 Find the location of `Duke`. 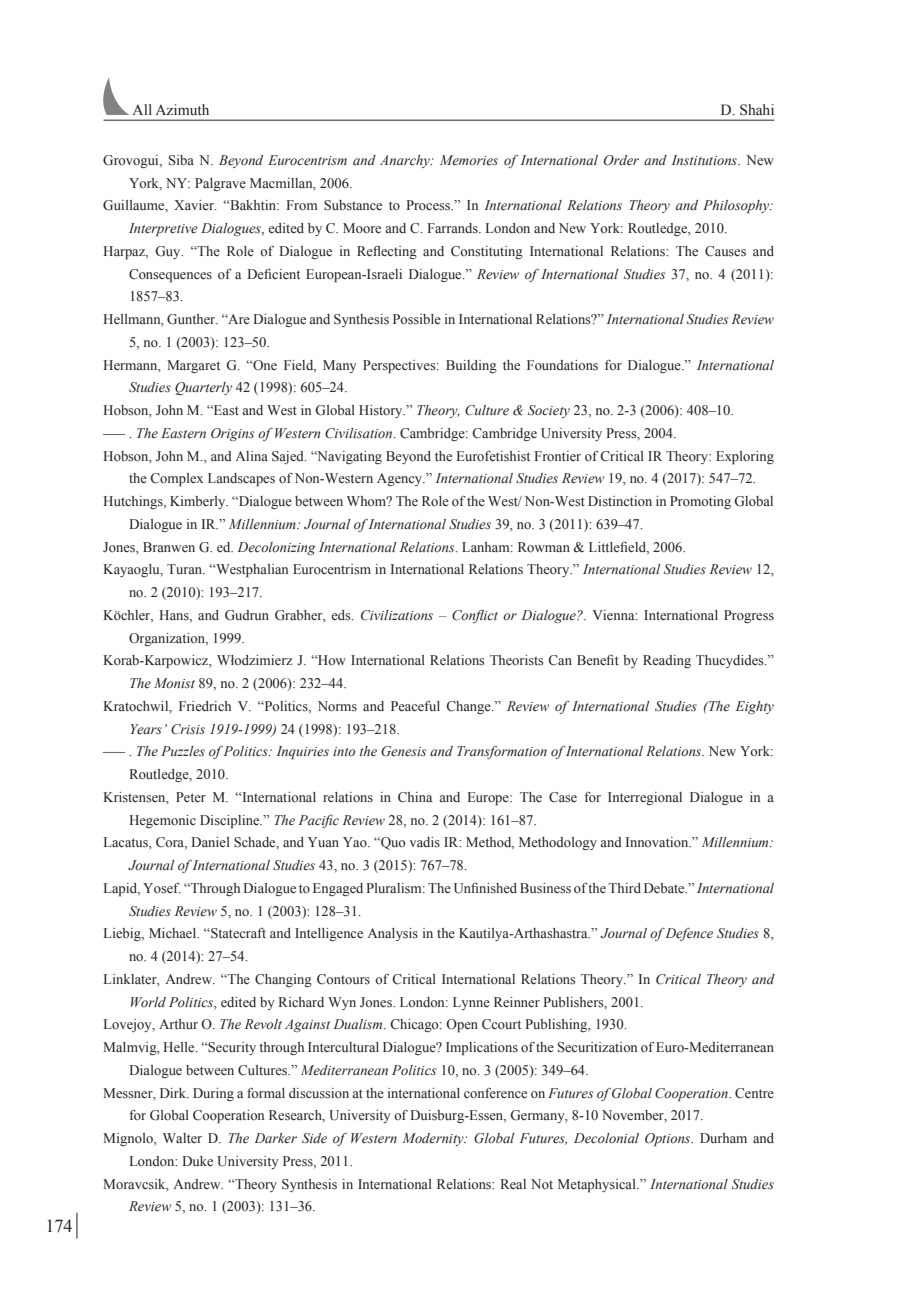

Duke is located at coordinates (197, 1161).
